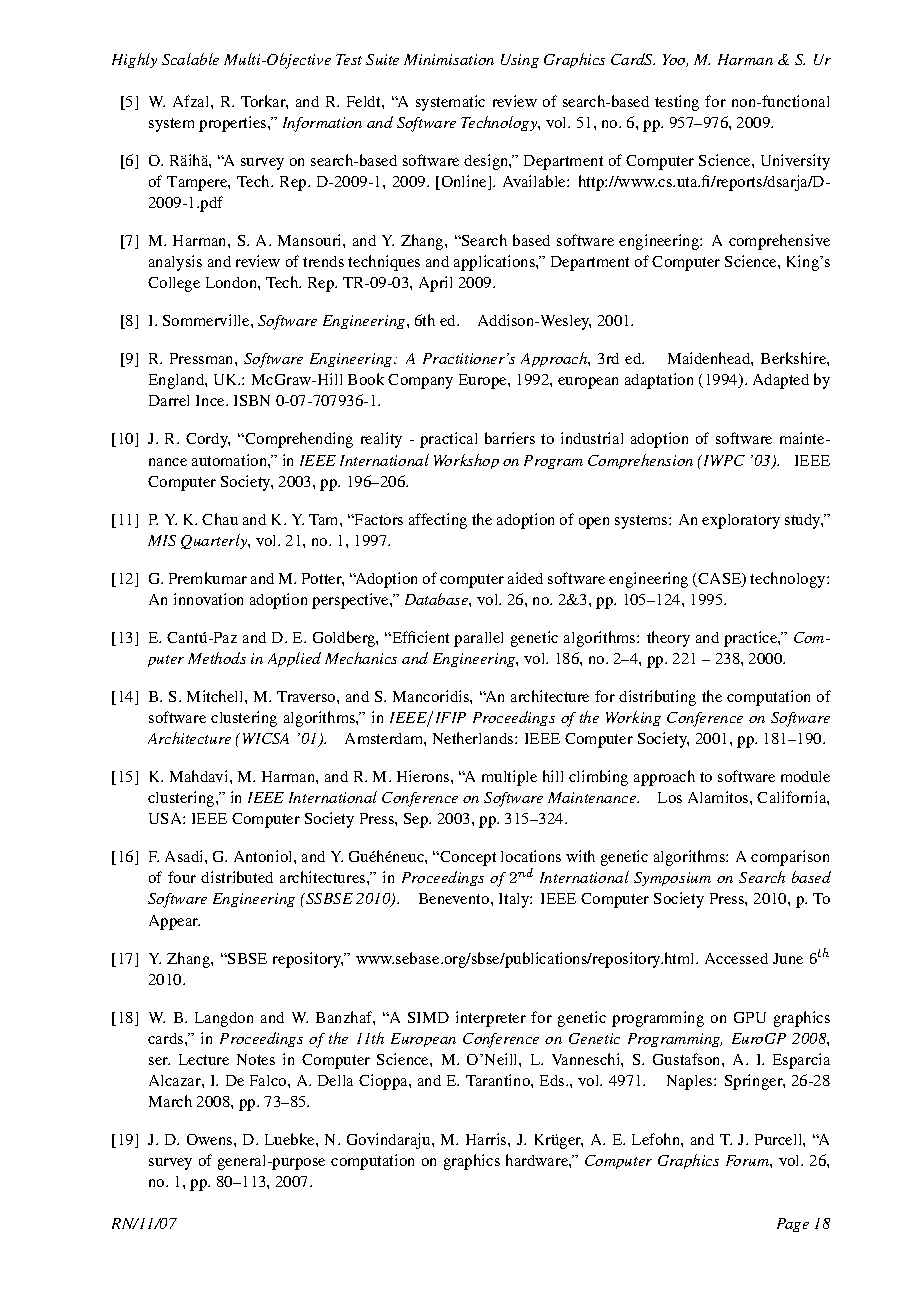 The image size is (924, 1308). Describe the element at coordinates (793, 1225) in the page. I see `Page` at that location.
